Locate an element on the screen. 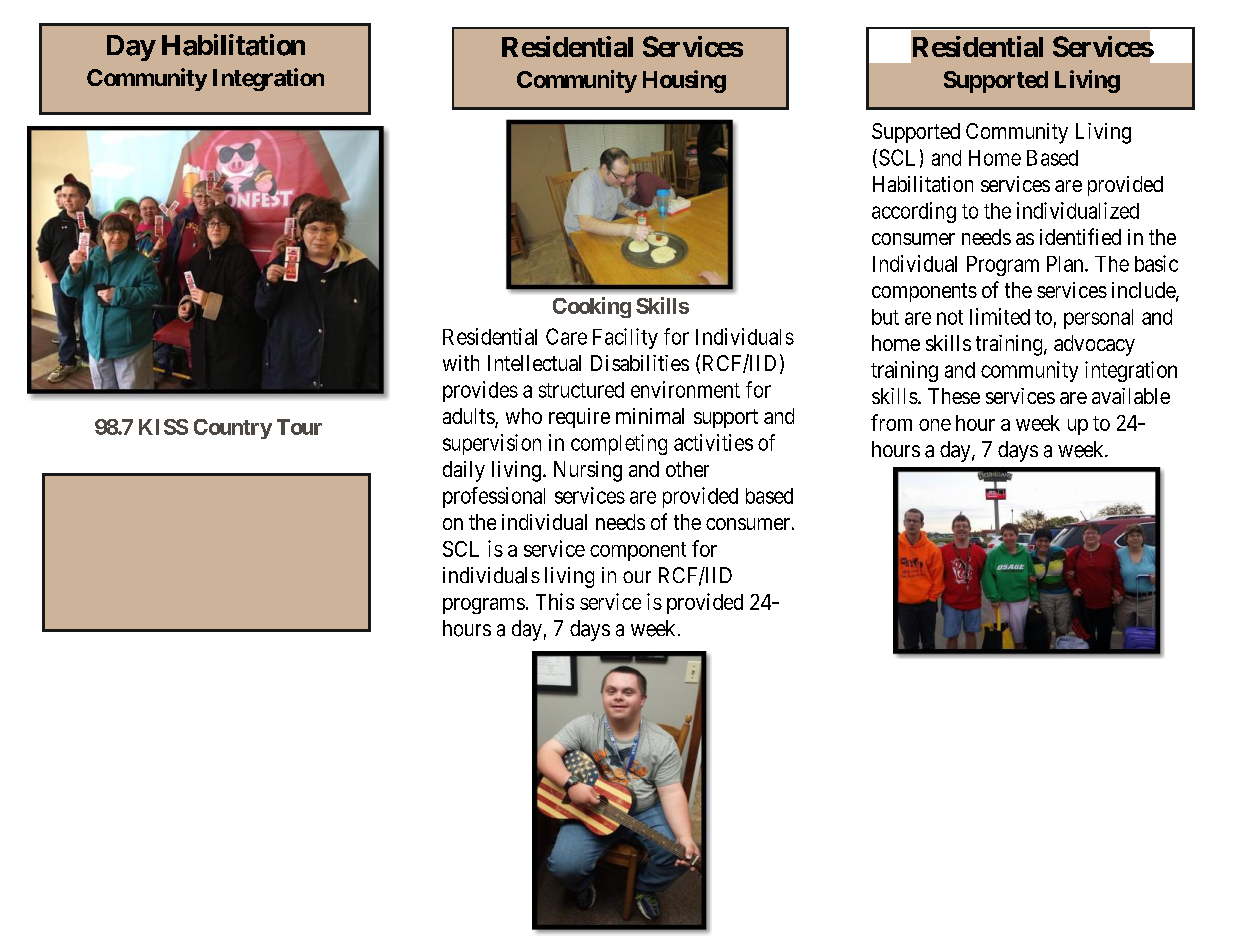  with is located at coordinates (461, 363).
